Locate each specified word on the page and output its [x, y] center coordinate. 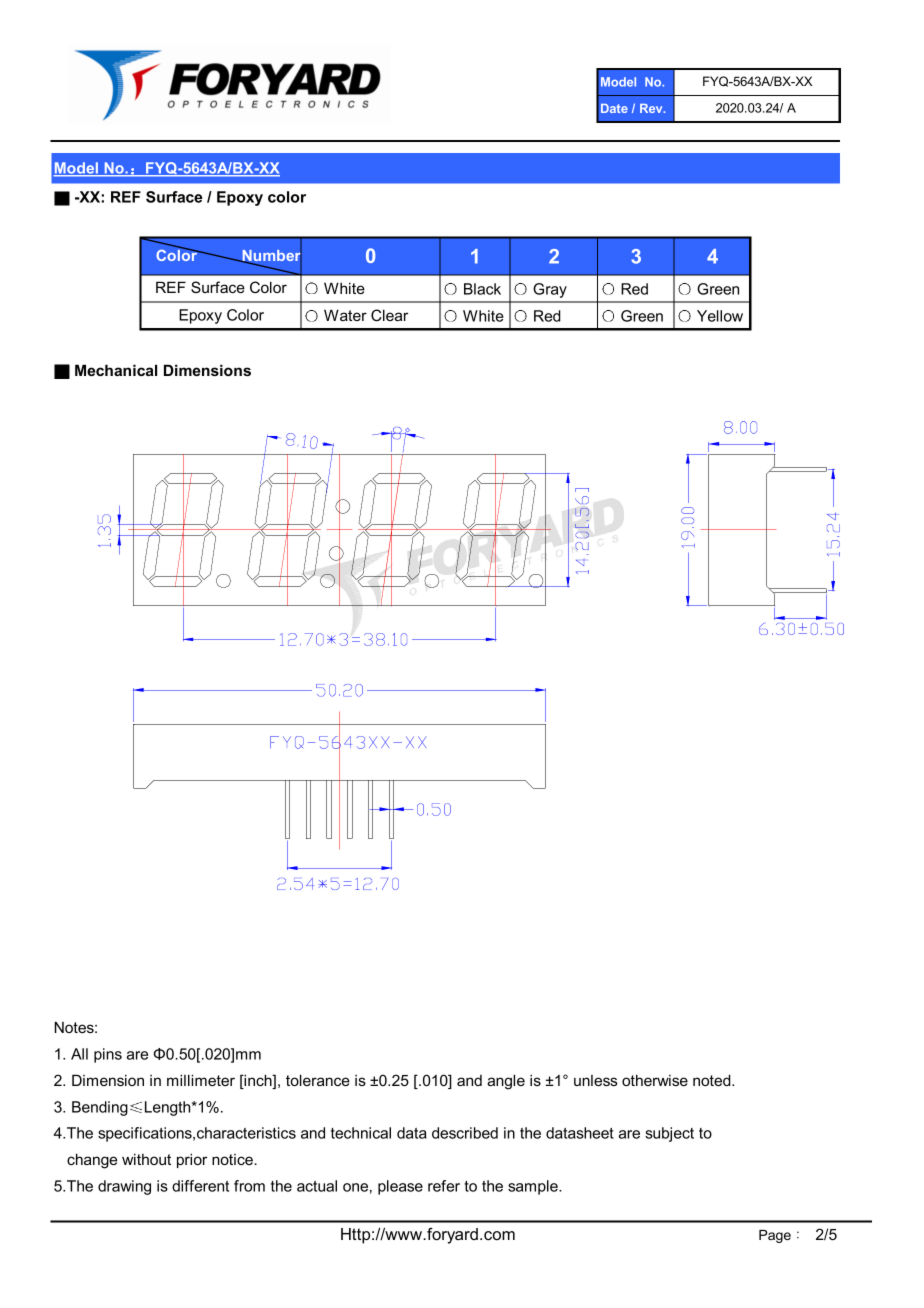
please [400, 1187]
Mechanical [116, 370]
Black [482, 289]
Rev [652, 108]
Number [271, 256]
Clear [389, 315]
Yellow [720, 316]
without [146, 1159]
